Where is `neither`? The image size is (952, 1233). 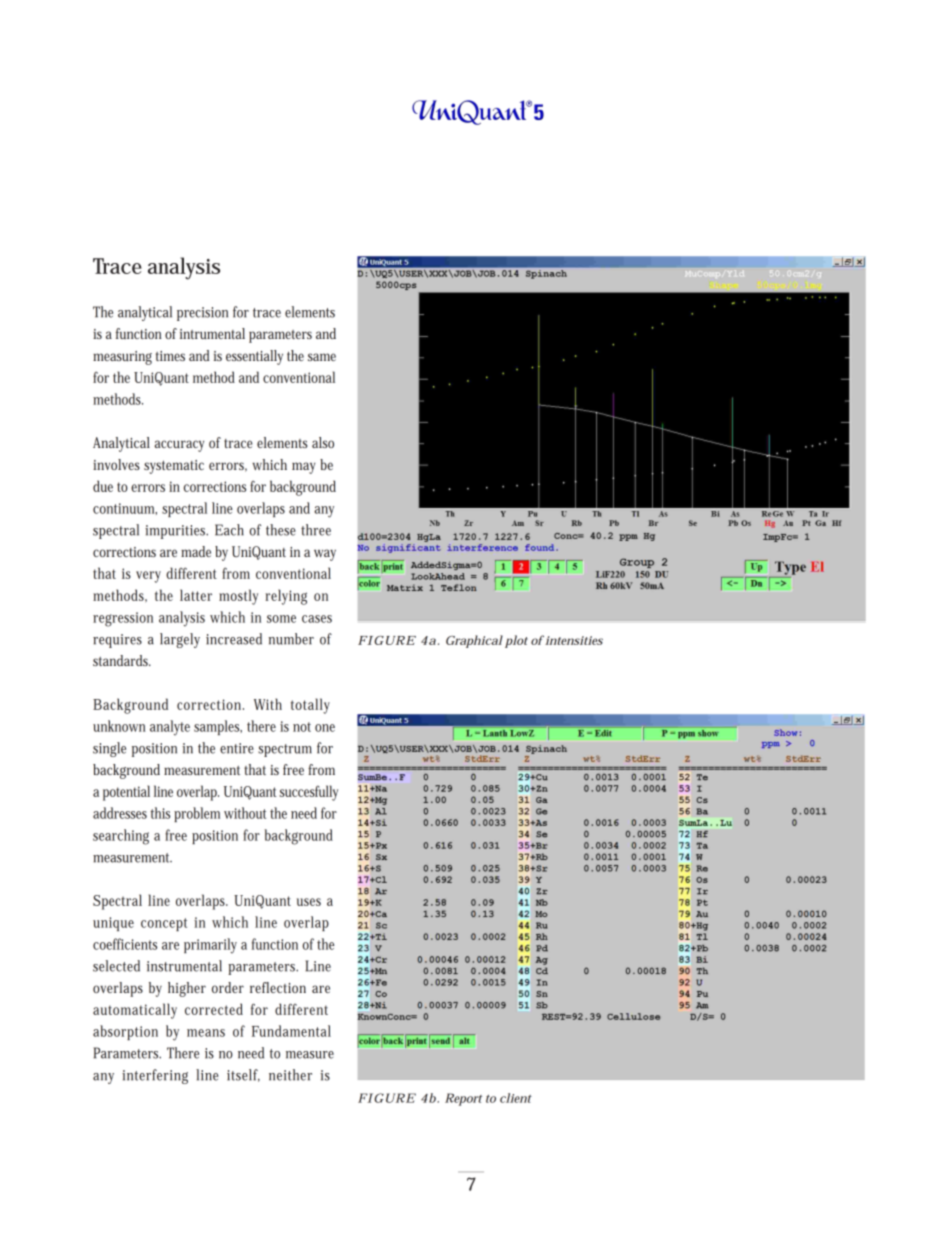 neither is located at coordinates (290, 1075).
